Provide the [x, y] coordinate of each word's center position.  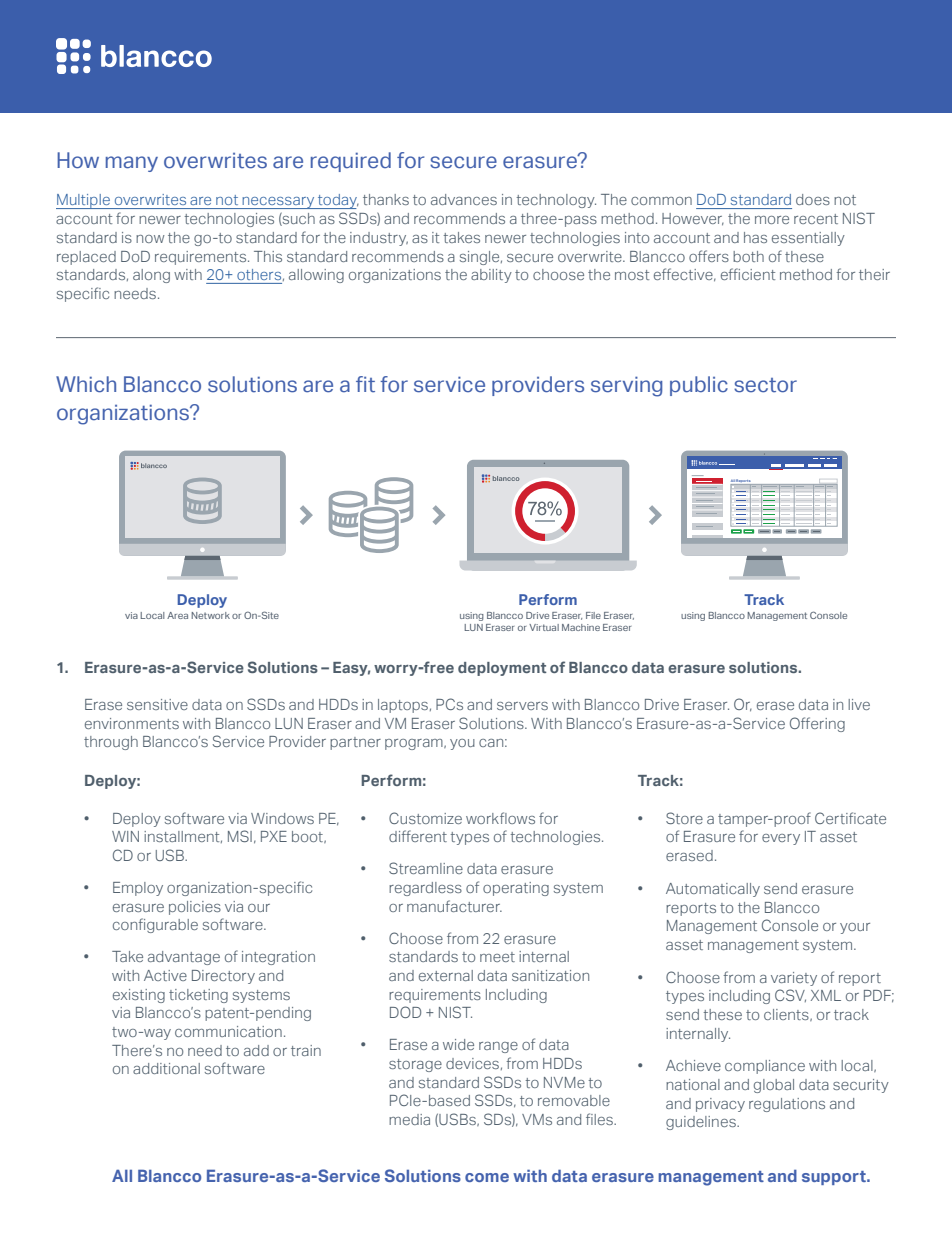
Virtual [544, 627]
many [132, 164]
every [781, 839]
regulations [787, 1105]
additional [166, 1068]
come [487, 1177]
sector [765, 385]
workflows [500, 818]
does [813, 199]
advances [464, 199]
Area [177, 615]
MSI [240, 836]
